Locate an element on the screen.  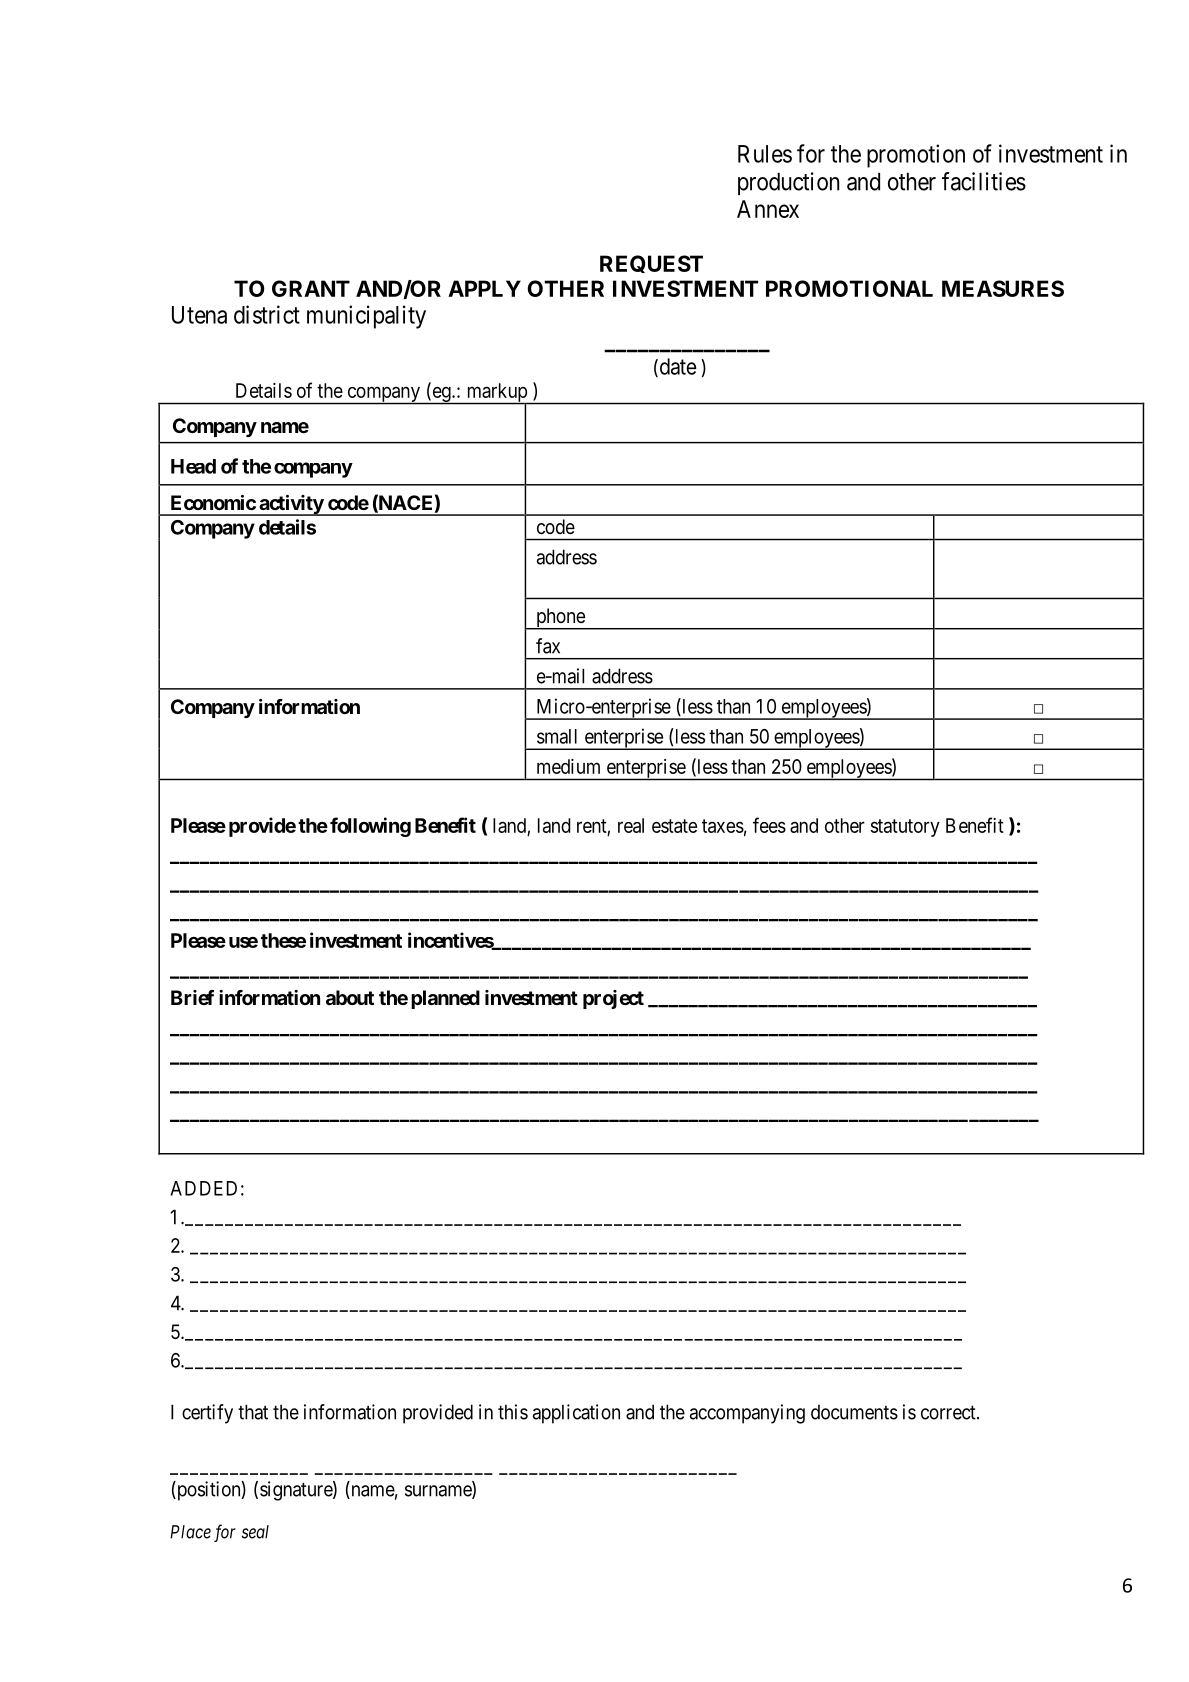
Head is located at coordinates (193, 466).
